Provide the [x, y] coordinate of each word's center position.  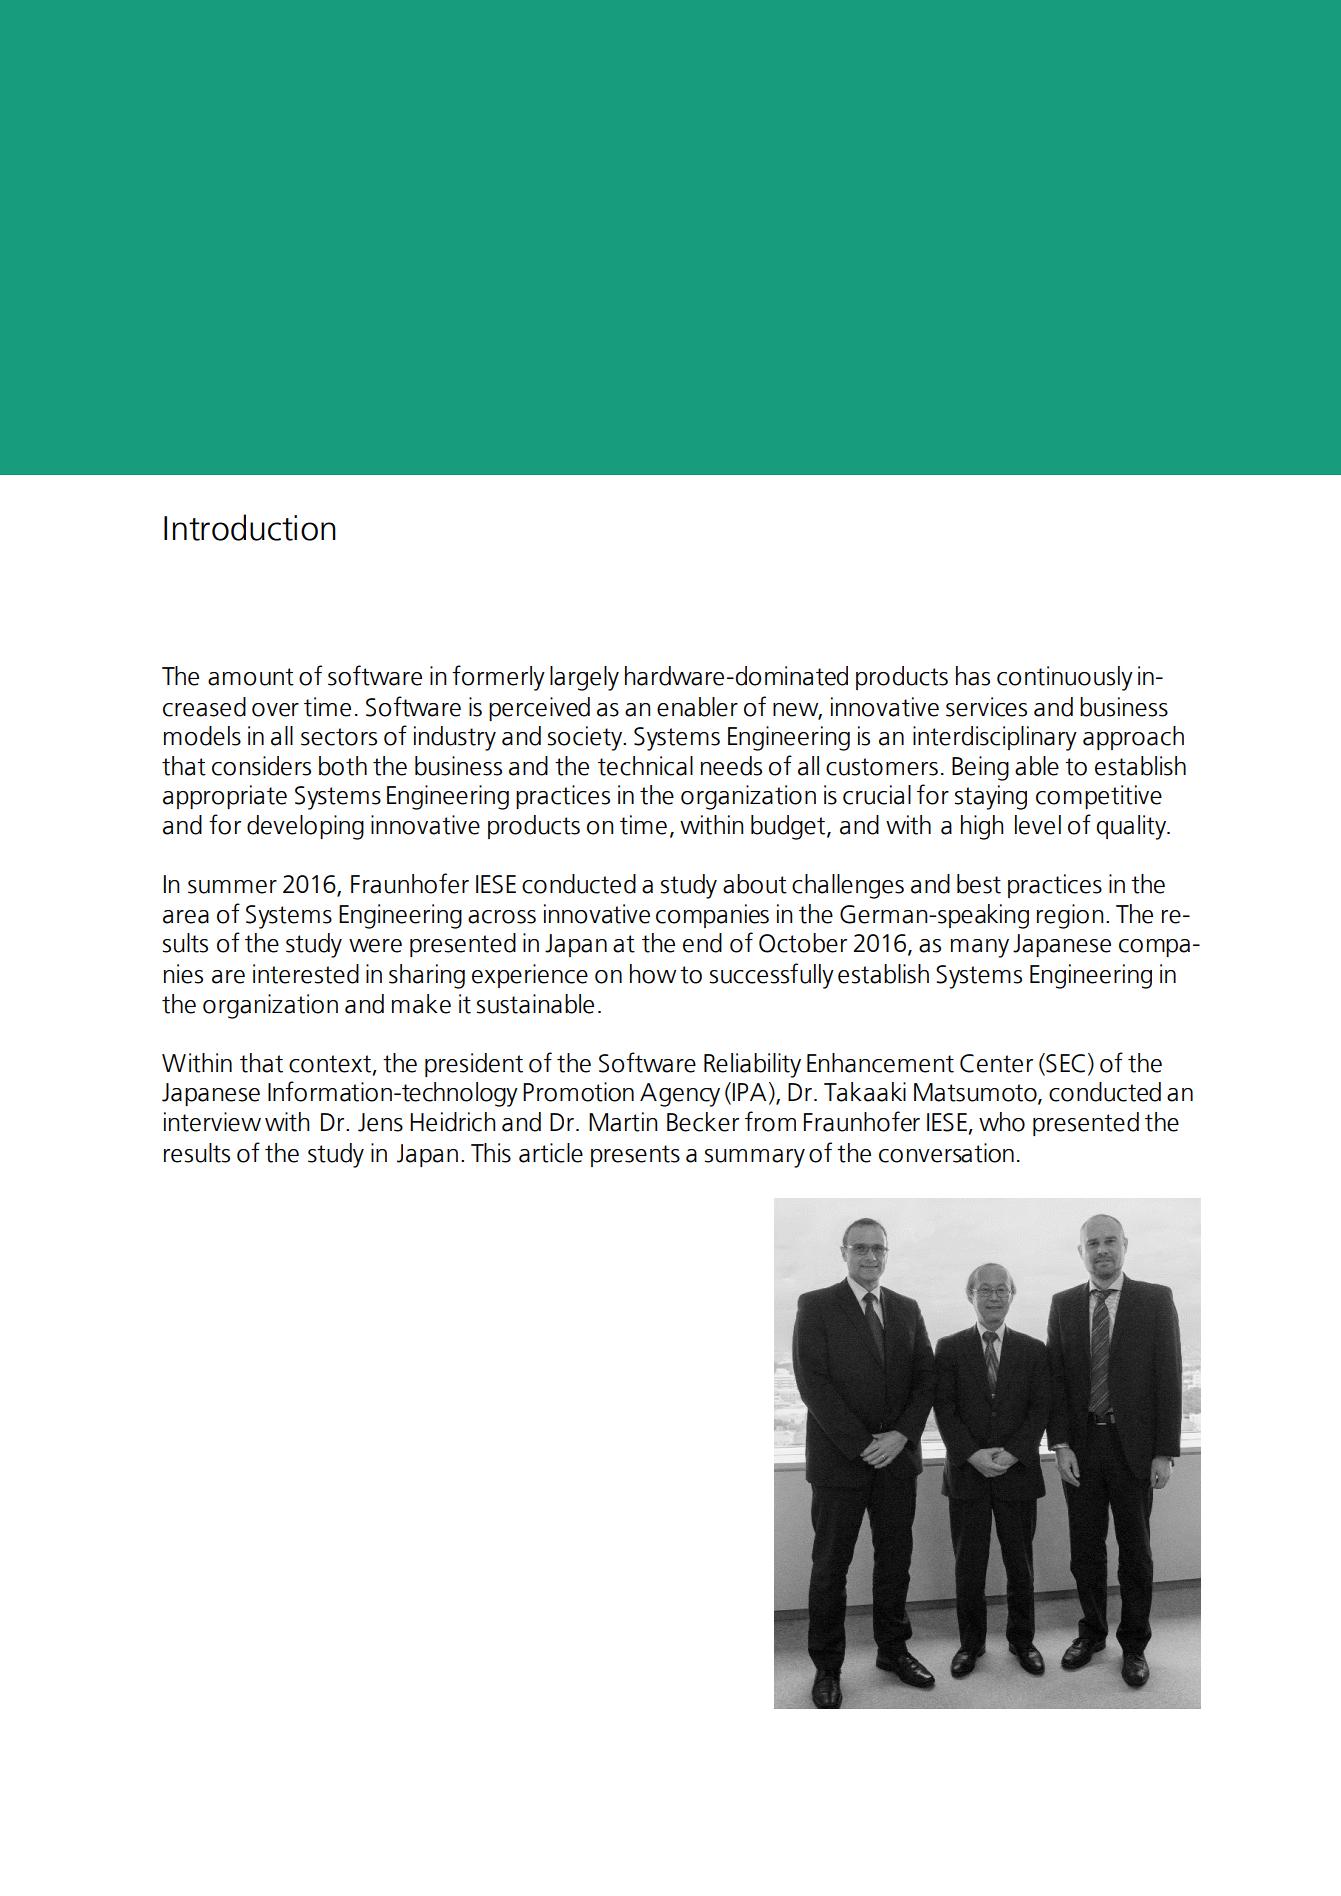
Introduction [250, 527]
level [1038, 825]
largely [584, 678]
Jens [380, 1122]
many [980, 948]
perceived [539, 709]
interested [306, 974]
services [986, 707]
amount [251, 677]
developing [305, 827]
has [973, 676]
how [653, 974]
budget [789, 827]
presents [635, 1156]
